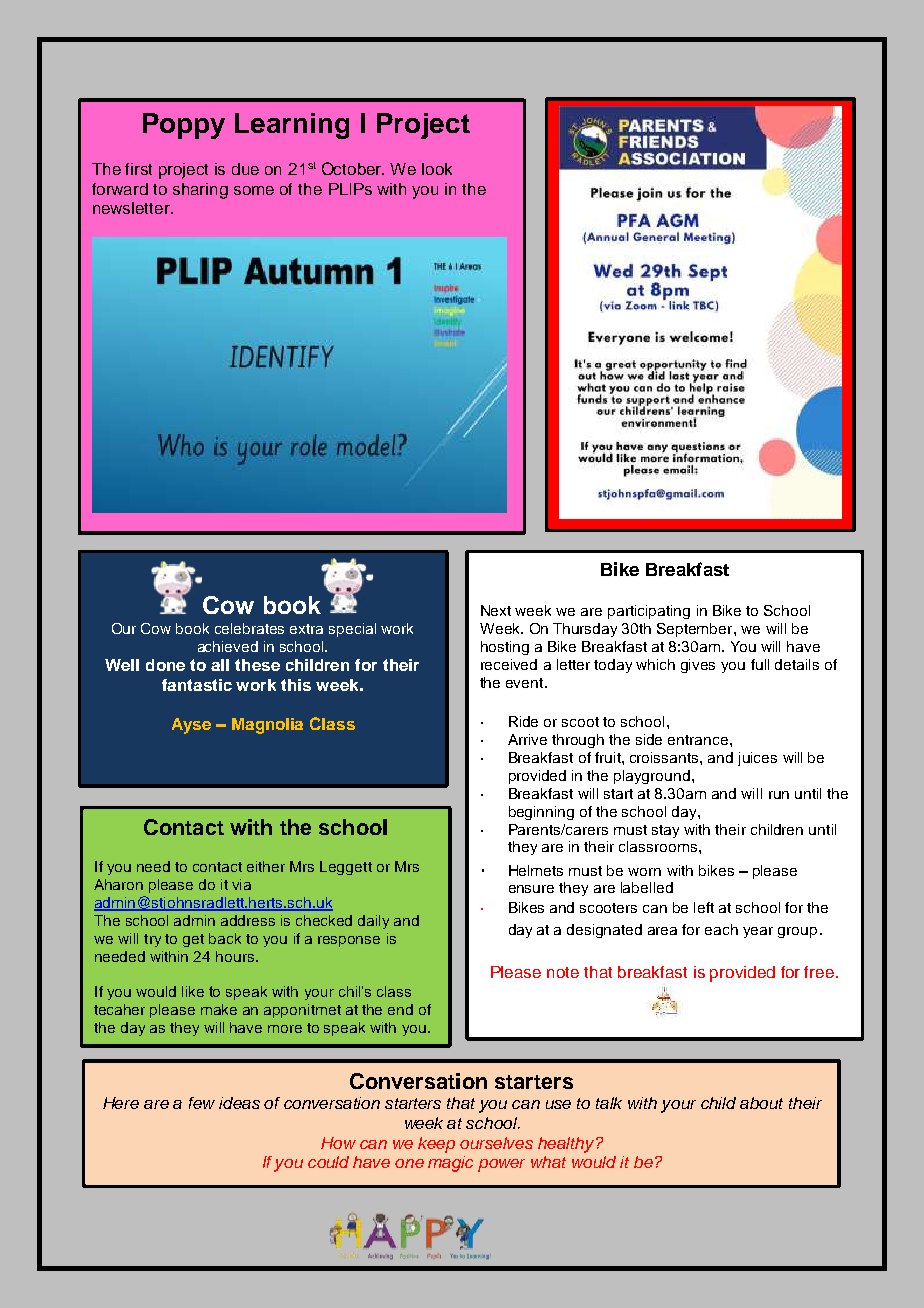  What do you see at coordinates (760, 664) in the screenshot?
I see `full` at bounding box center [760, 664].
